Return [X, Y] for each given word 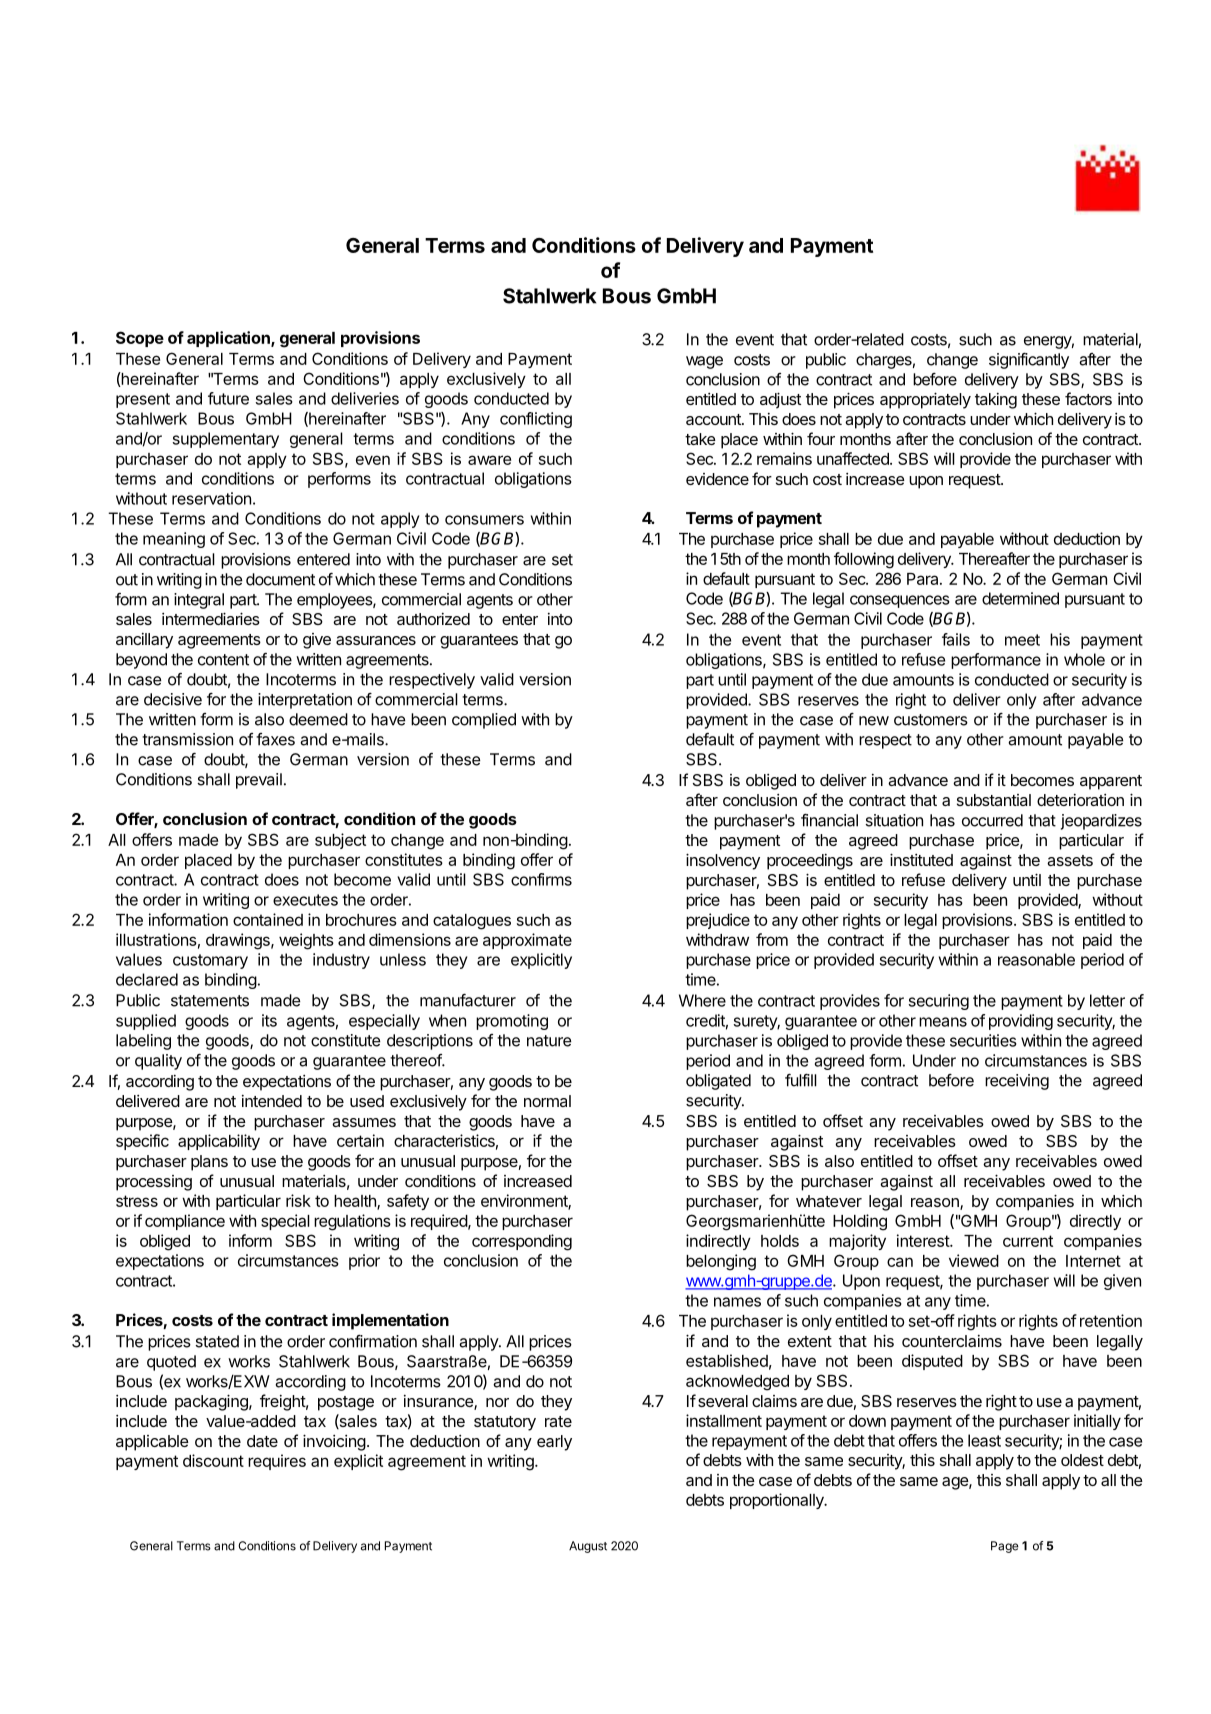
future [228, 398]
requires [277, 1462]
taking [996, 401]
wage [704, 362]
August [588, 1547]
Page [1005, 1547]
